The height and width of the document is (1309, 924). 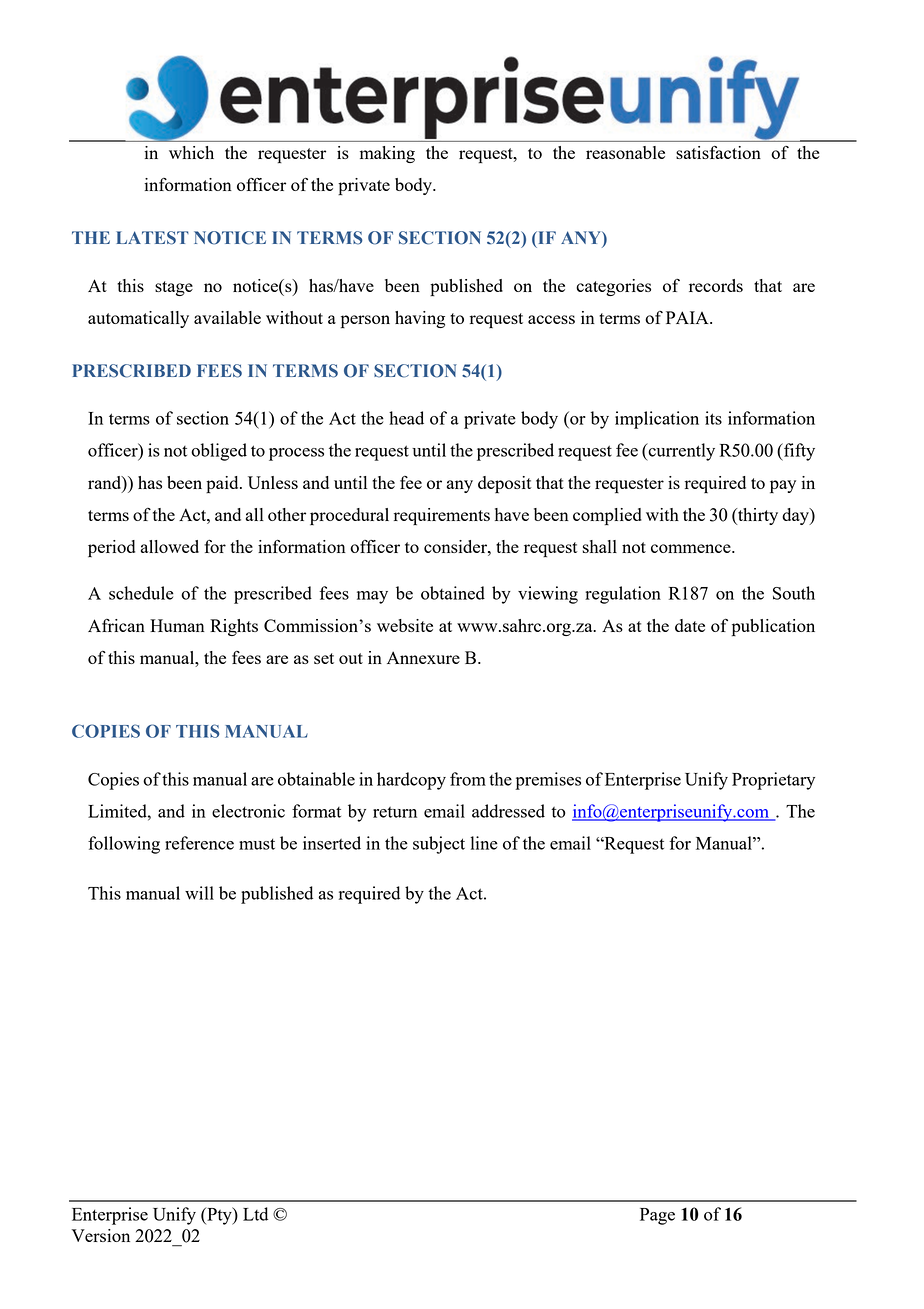 I want to click on Page, so click(x=657, y=1216).
